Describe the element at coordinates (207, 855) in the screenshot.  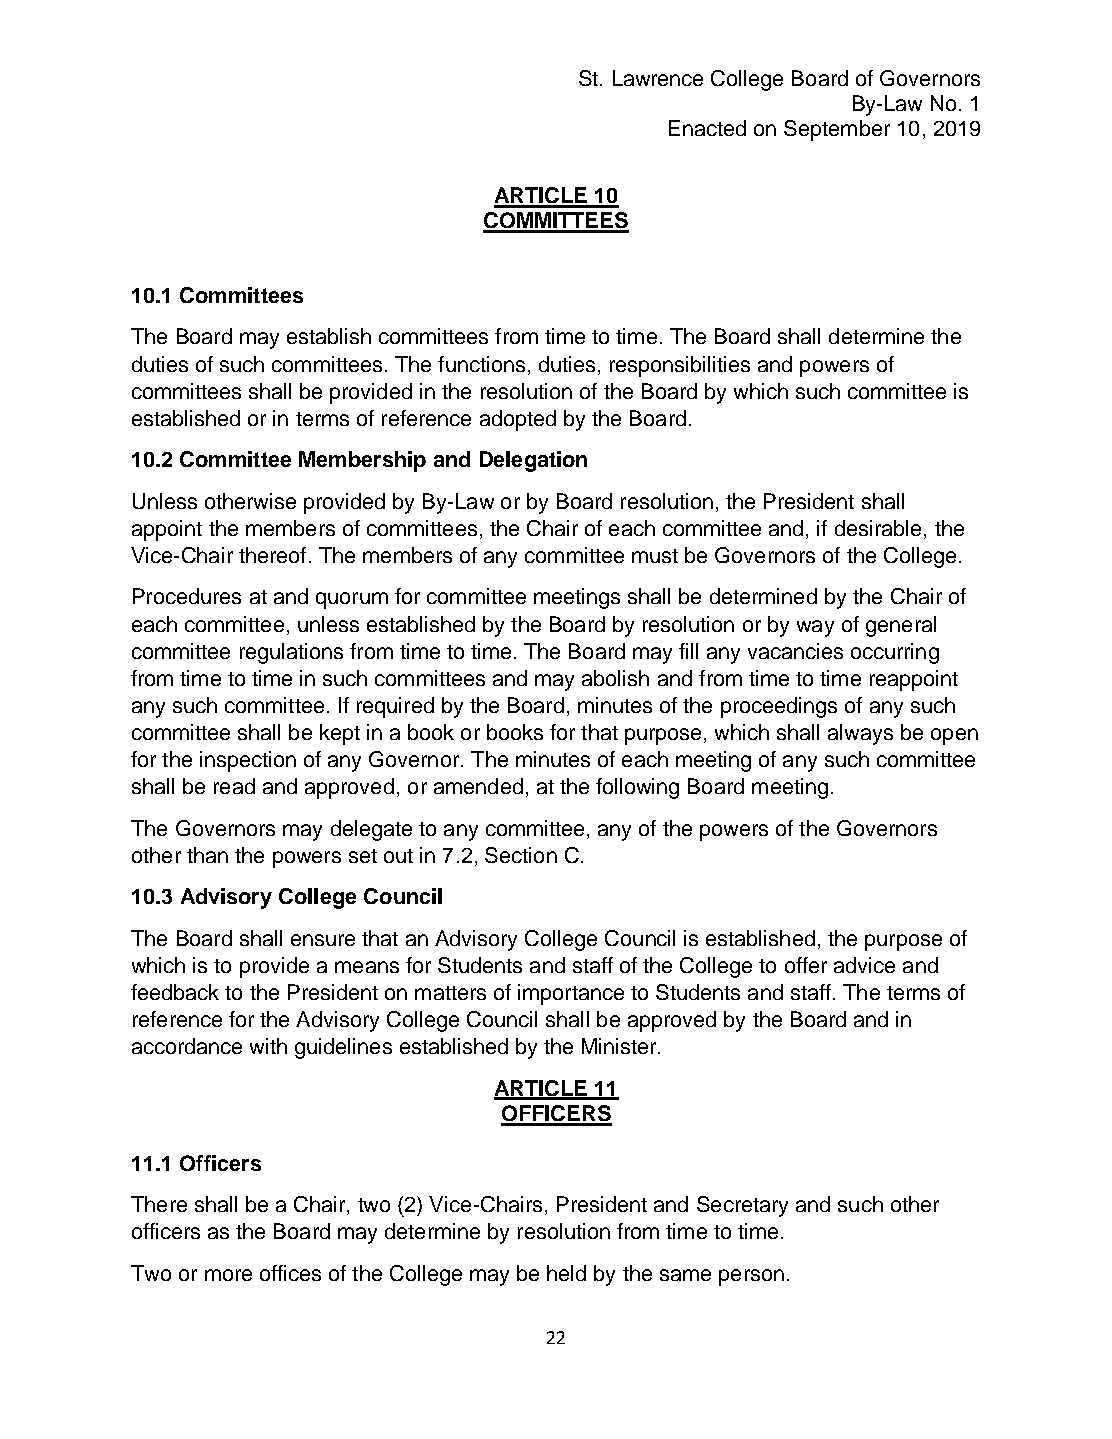
I see `than` at that location.
